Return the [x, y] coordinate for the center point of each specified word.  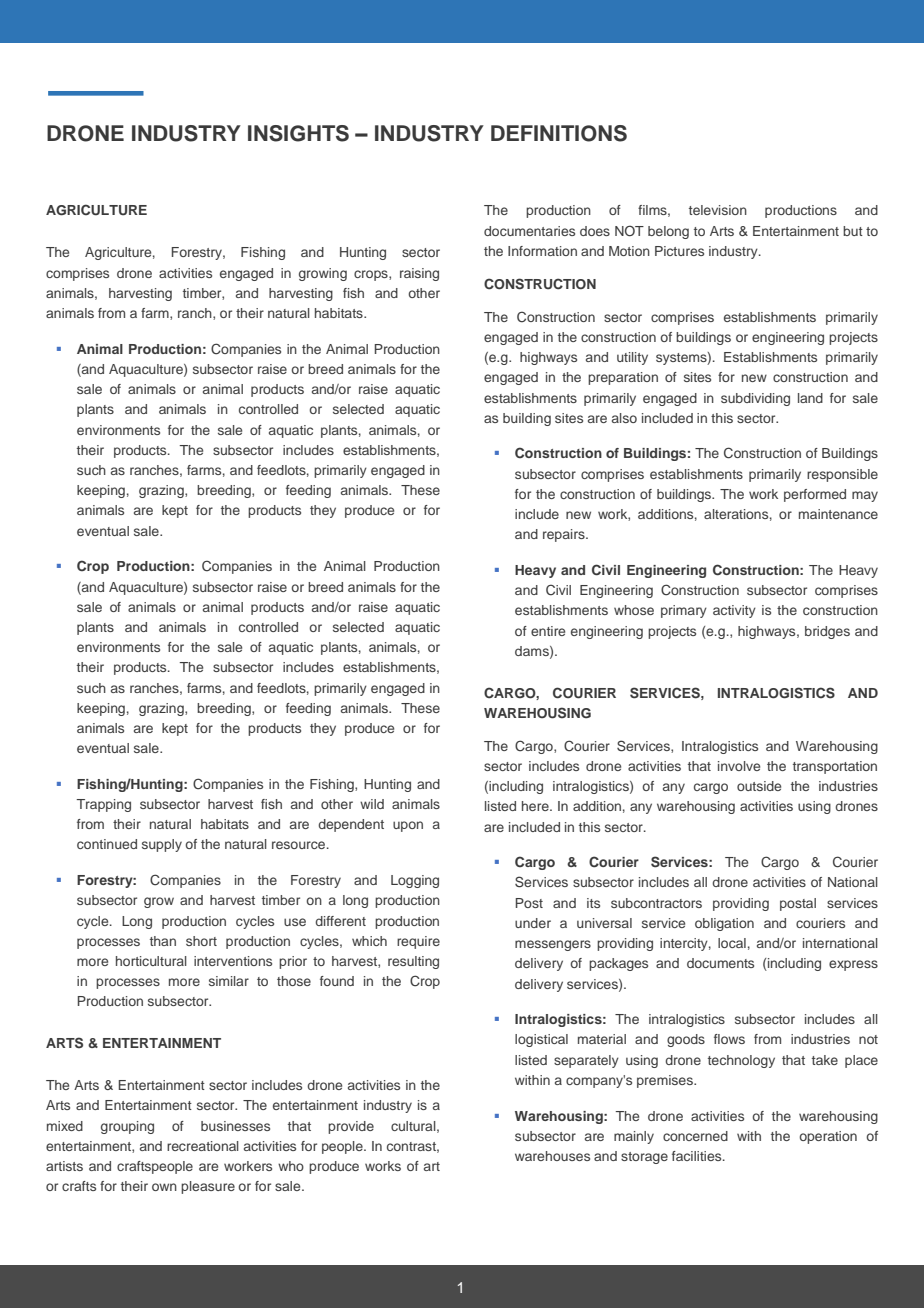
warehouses [552, 1156]
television [718, 210]
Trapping [103, 805]
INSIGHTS [298, 133]
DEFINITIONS [559, 133]
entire [548, 631]
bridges [827, 632]
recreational [203, 1146]
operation [828, 1137]
